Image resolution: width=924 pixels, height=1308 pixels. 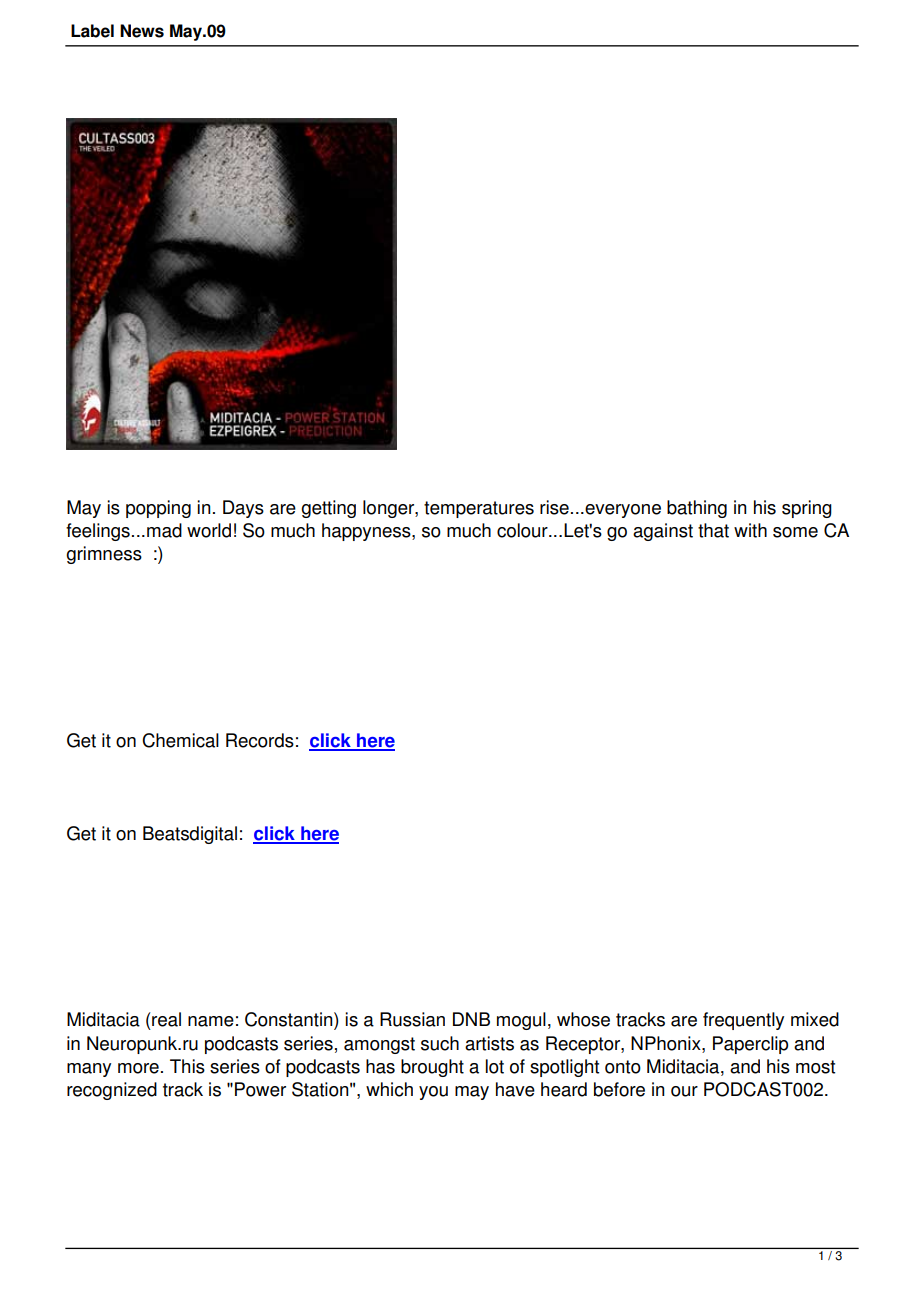 I want to click on This, so click(x=187, y=1066).
